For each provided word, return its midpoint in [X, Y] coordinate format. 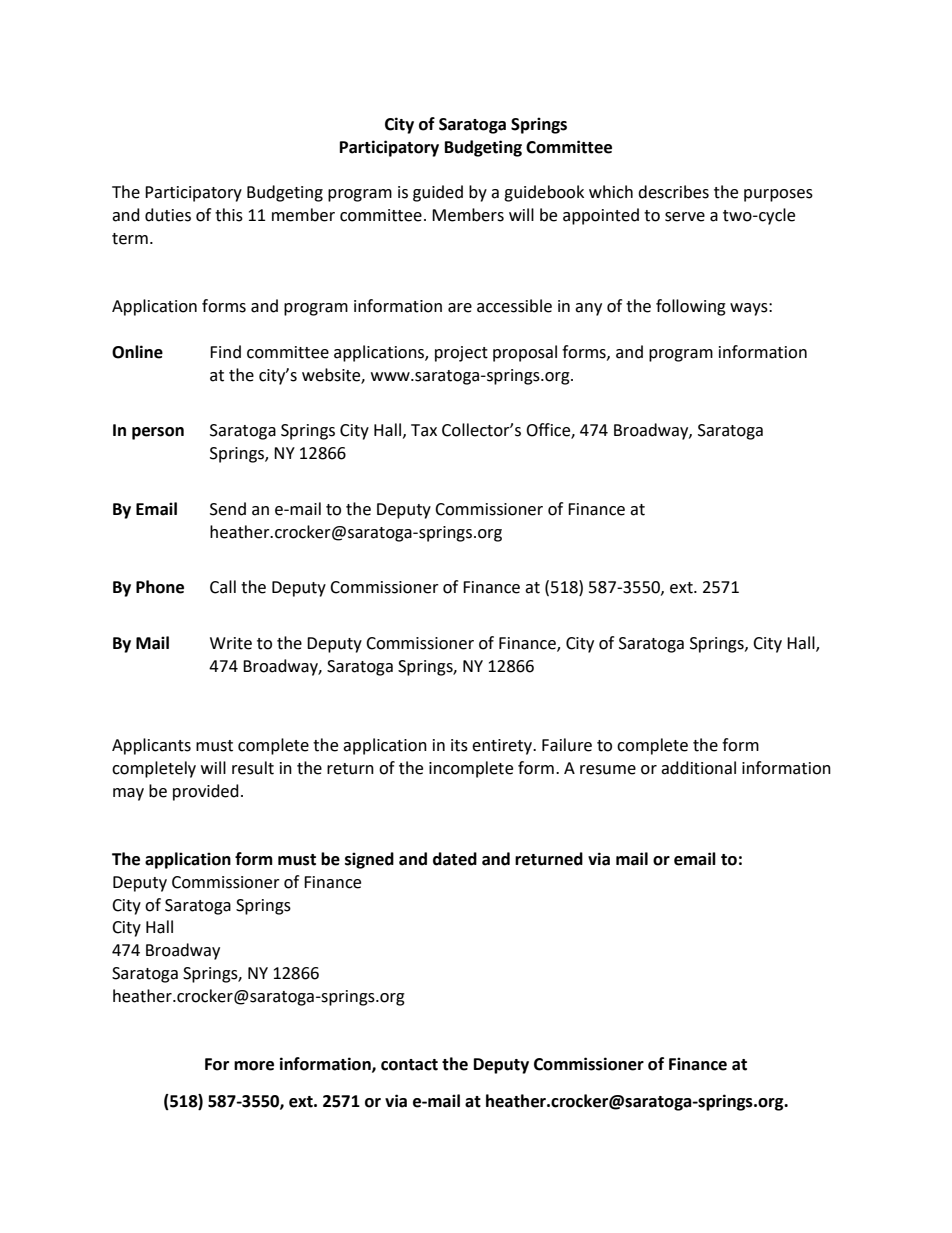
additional [698, 768]
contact [409, 1065]
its [459, 745]
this [229, 215]
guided [438, 193]
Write [231, 643]
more [254, 1066]
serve [685, 217]
